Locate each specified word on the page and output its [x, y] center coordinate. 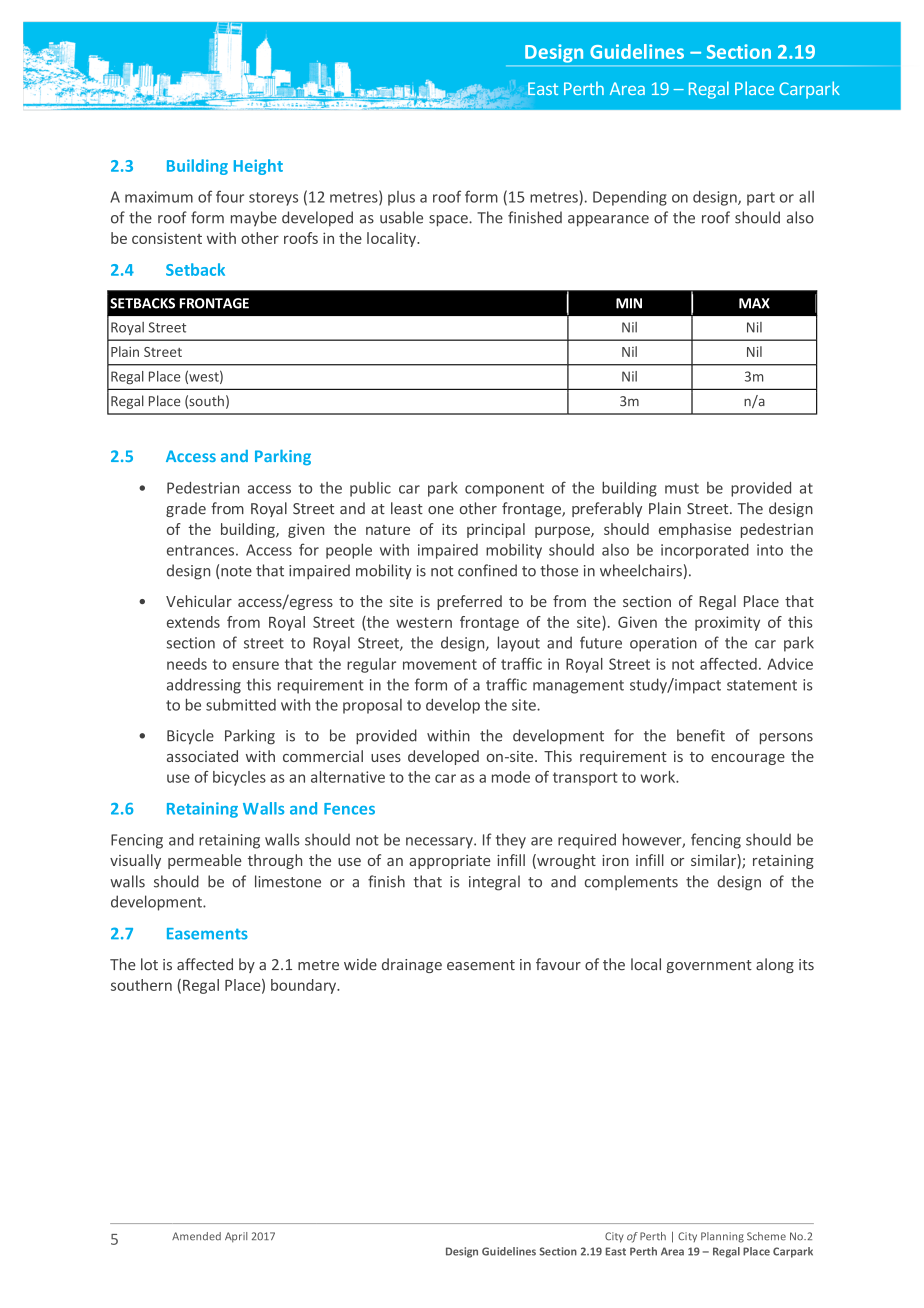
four [230, 196]
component [504, 490]
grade [186, 509]
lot [149, 964]
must [682, 488]
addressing [204, 686]
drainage [412, 965]
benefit [701, 735]
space [449, 221]
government [709, 966]
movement [440, 664]
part [761, 199]
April [236, 1237]
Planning [722, 1237]
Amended [196, 1236]
